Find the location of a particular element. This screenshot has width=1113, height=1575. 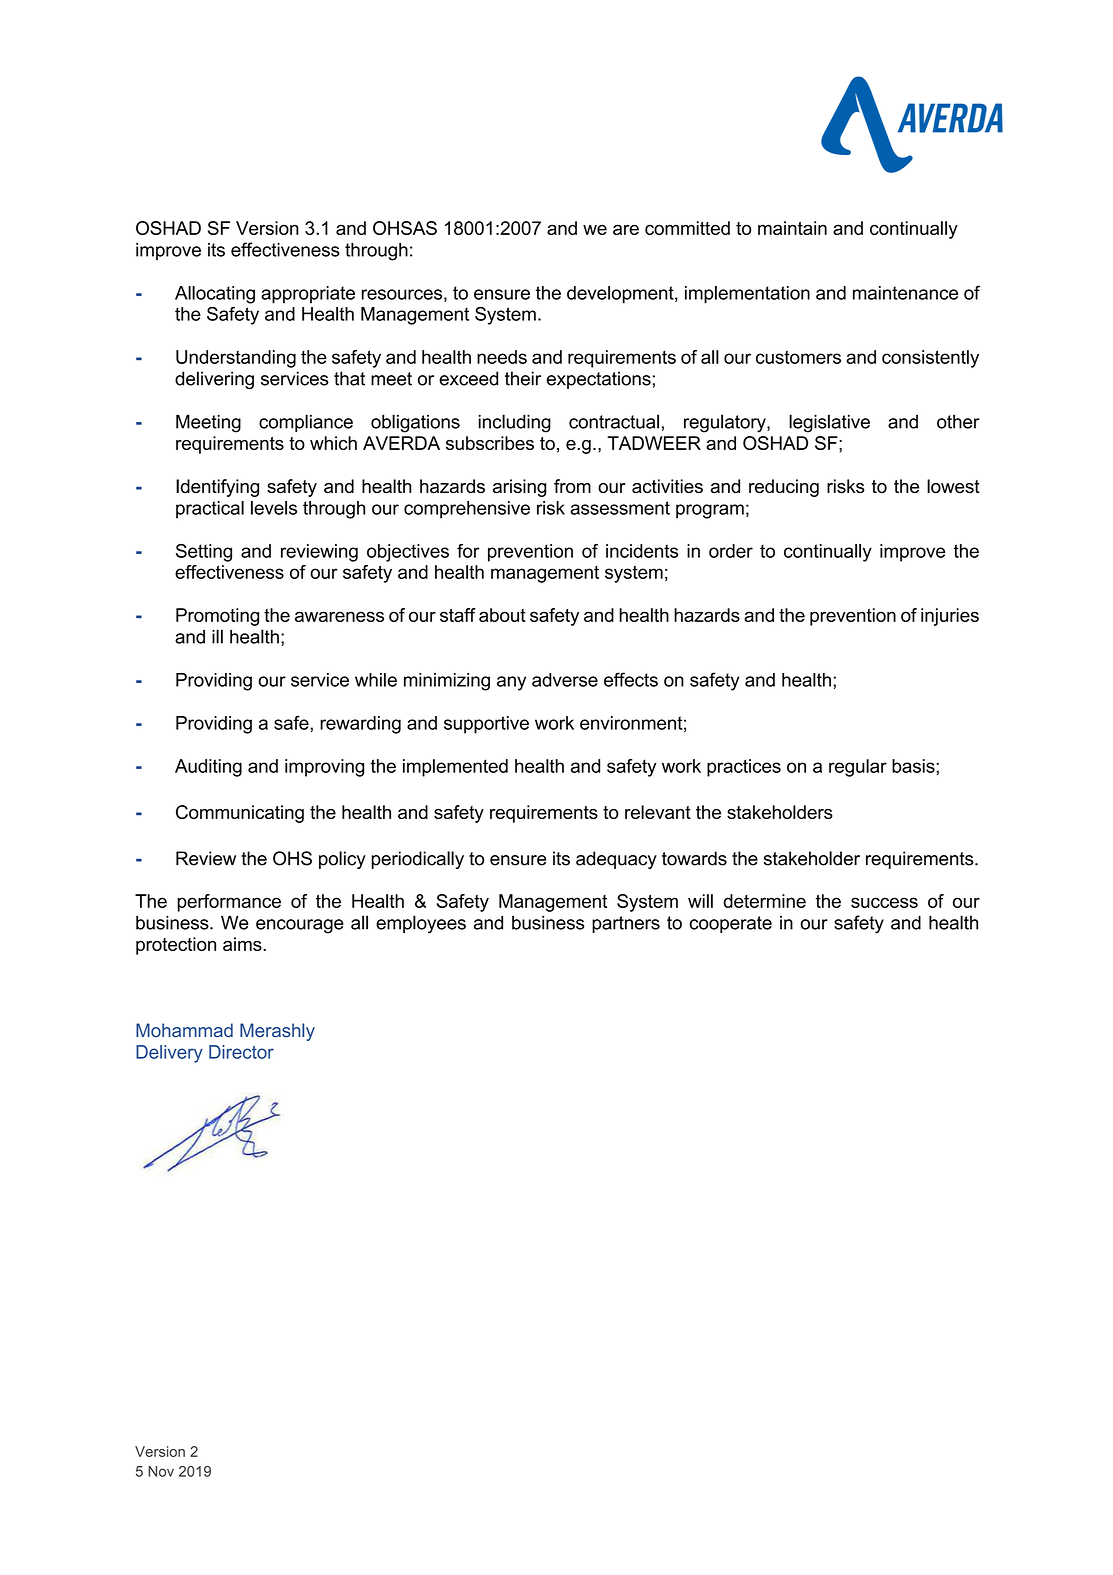

Director is located at coordinates (241, 1052).
